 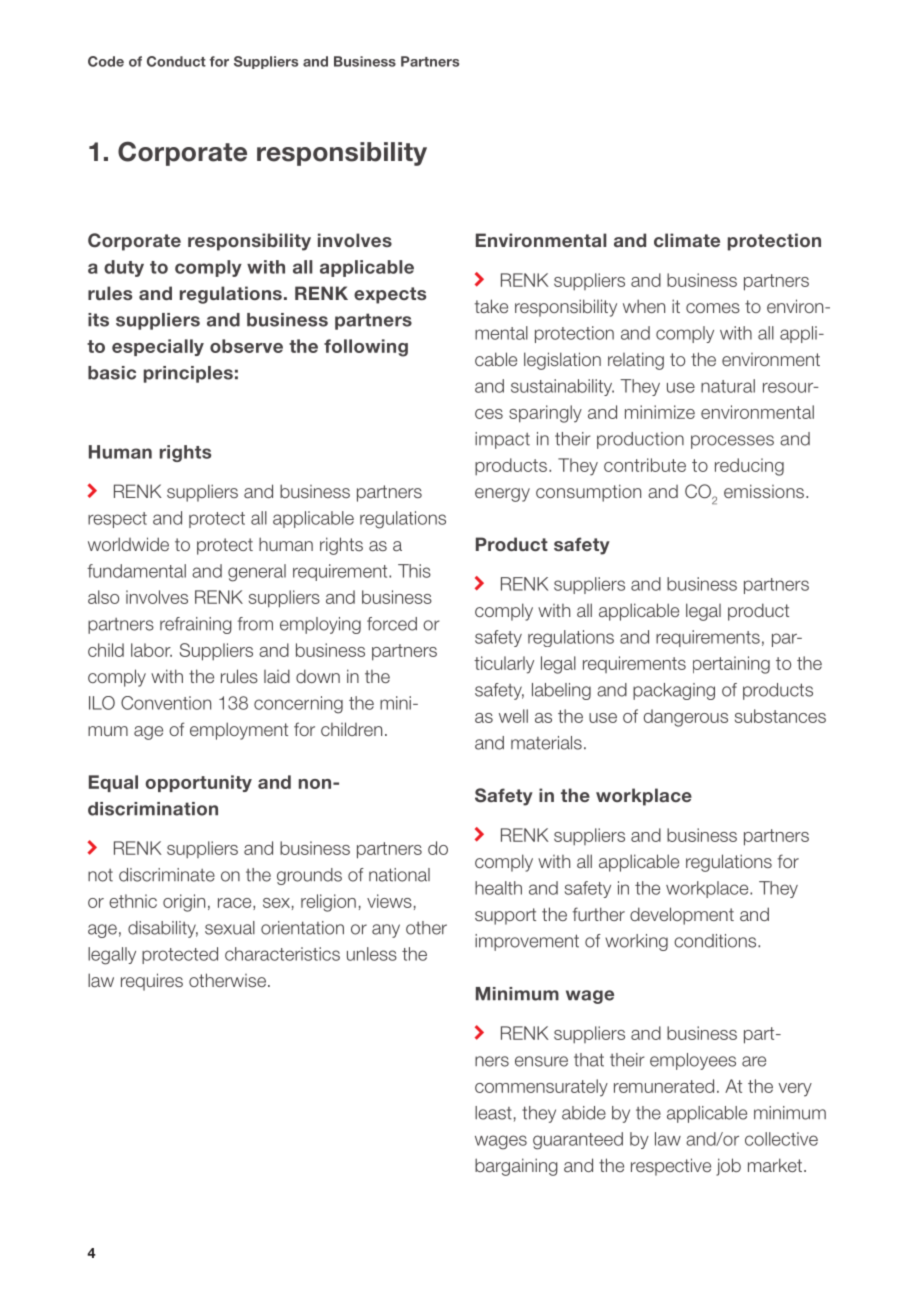 I want to click on job, so click(x=728, y=1167).
